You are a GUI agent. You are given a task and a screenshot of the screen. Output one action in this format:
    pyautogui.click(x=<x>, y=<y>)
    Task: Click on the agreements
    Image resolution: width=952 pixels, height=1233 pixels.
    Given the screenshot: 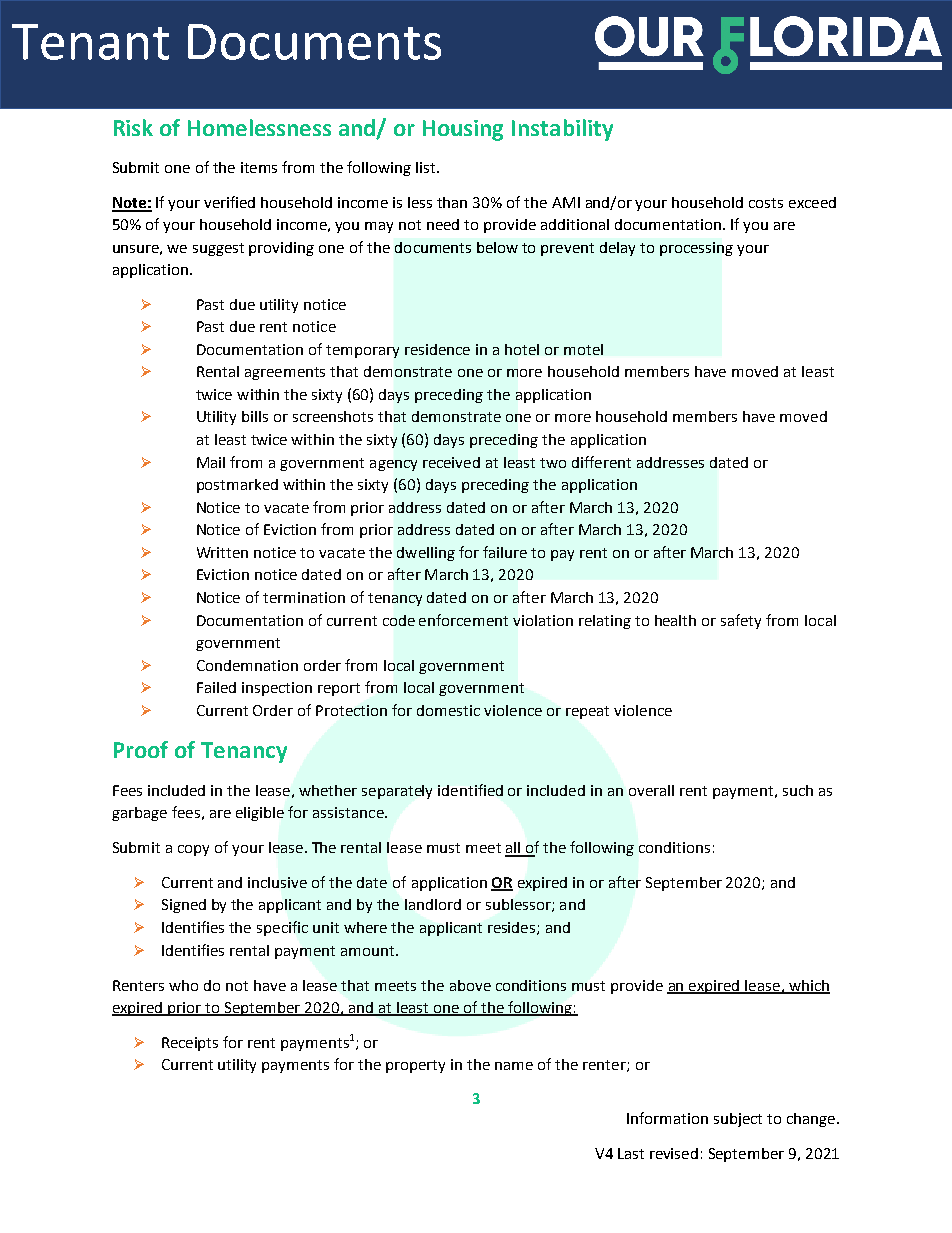 What is the action you would take?
    pyautogui.click(x=285, y=373)
